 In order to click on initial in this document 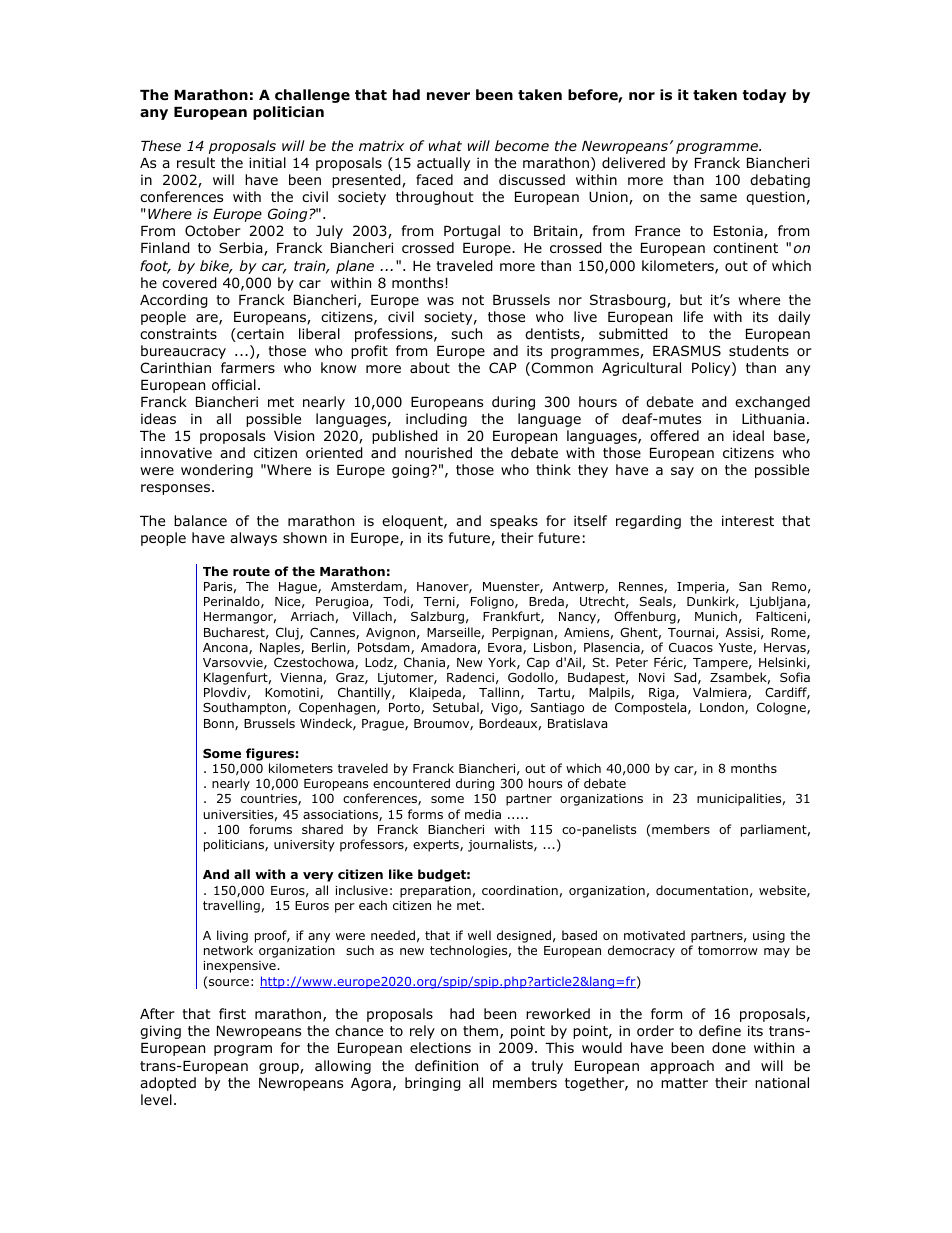, I will do `click(267, 162)`.
